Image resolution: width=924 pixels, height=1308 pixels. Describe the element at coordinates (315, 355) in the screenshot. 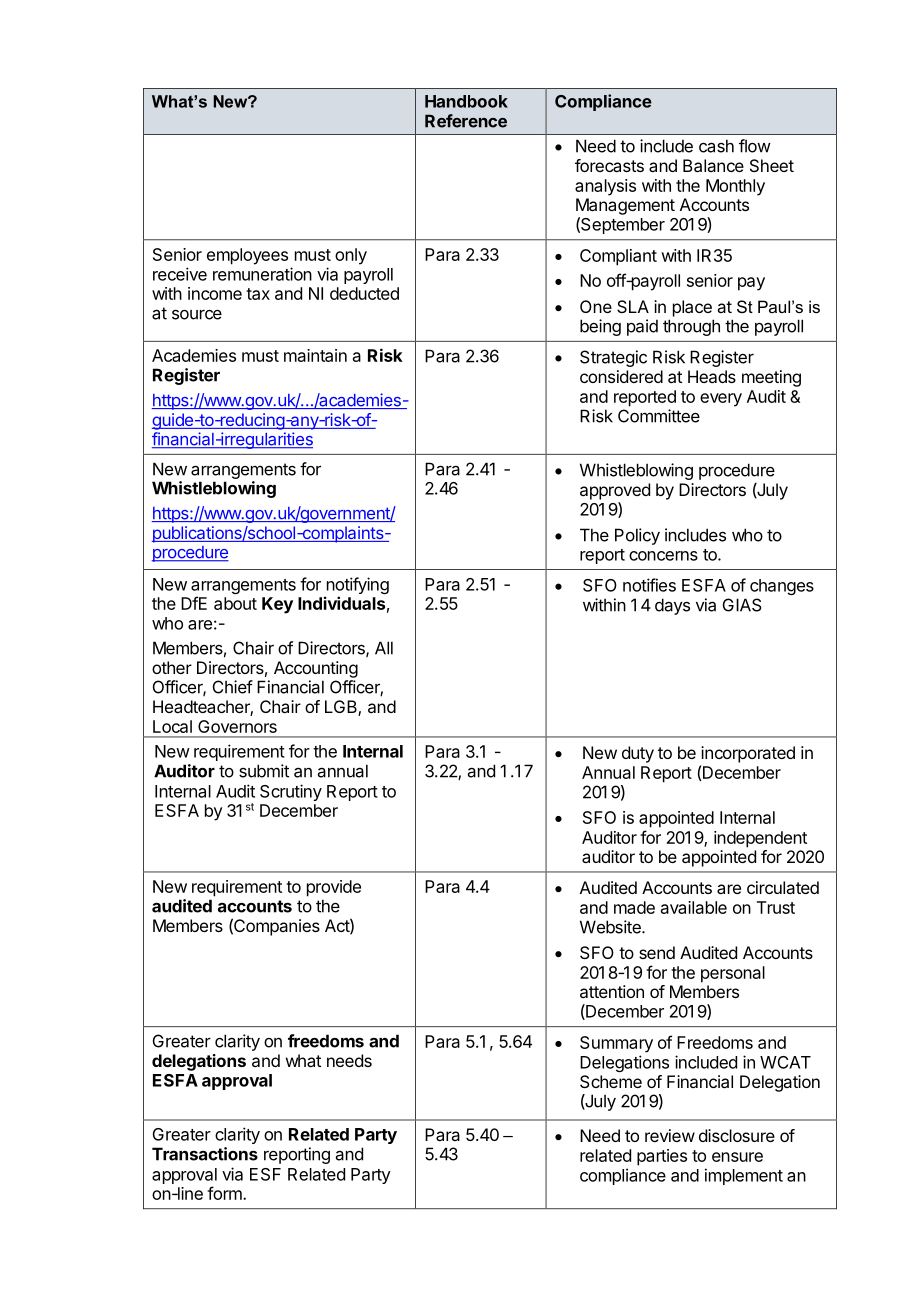

I see `maintain` at that location.
